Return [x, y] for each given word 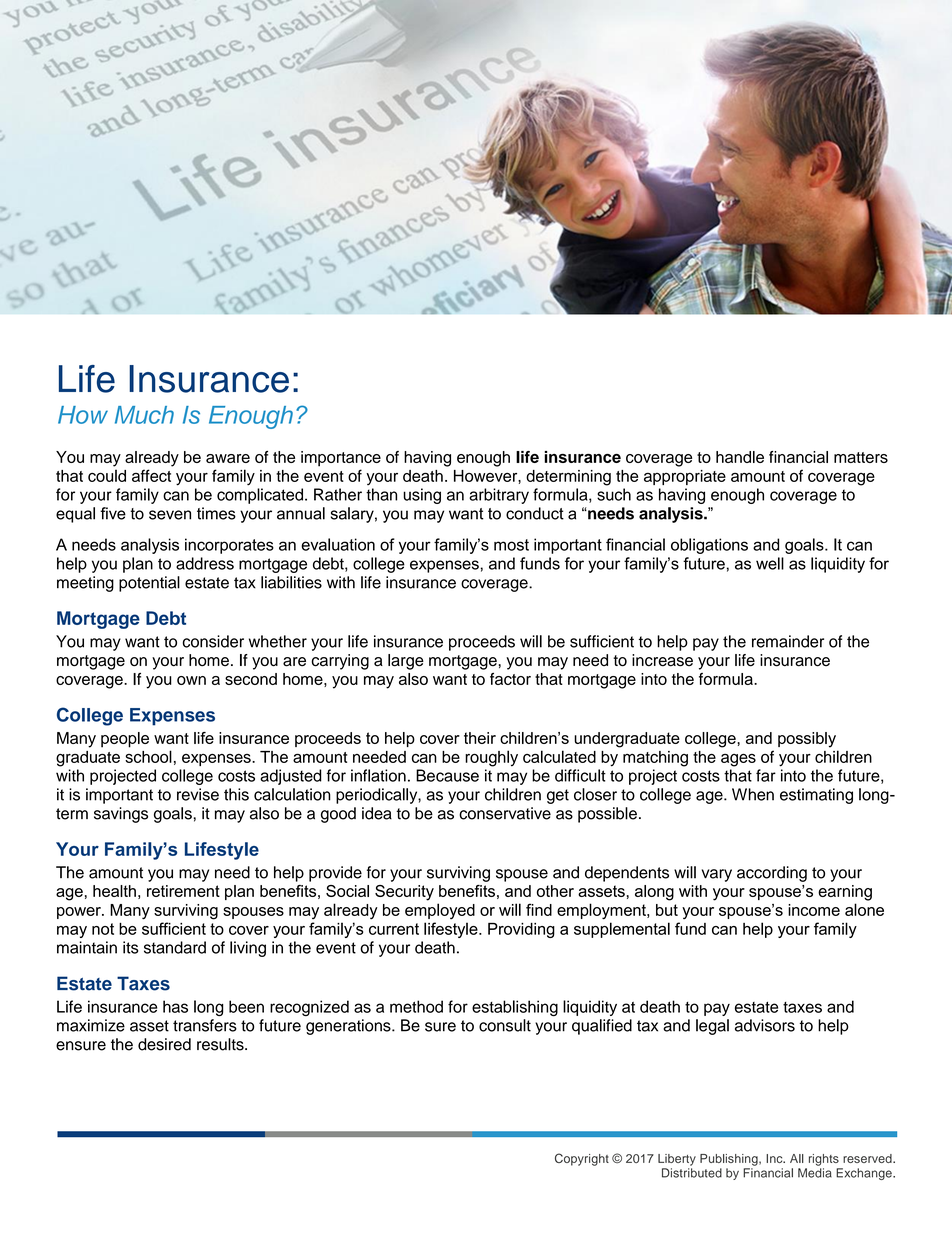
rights [824, 1160]
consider [213, 641]
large [406, 662]
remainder [788, 641]
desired [164, 1044]
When [753, 794]
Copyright [582, 1159]
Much [144, 415]
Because [447, 775]
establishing [515, 1008]
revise [198, 794]
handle [740, 457]
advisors [765, 1025]
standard [175, 947]
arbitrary [499, 496]
